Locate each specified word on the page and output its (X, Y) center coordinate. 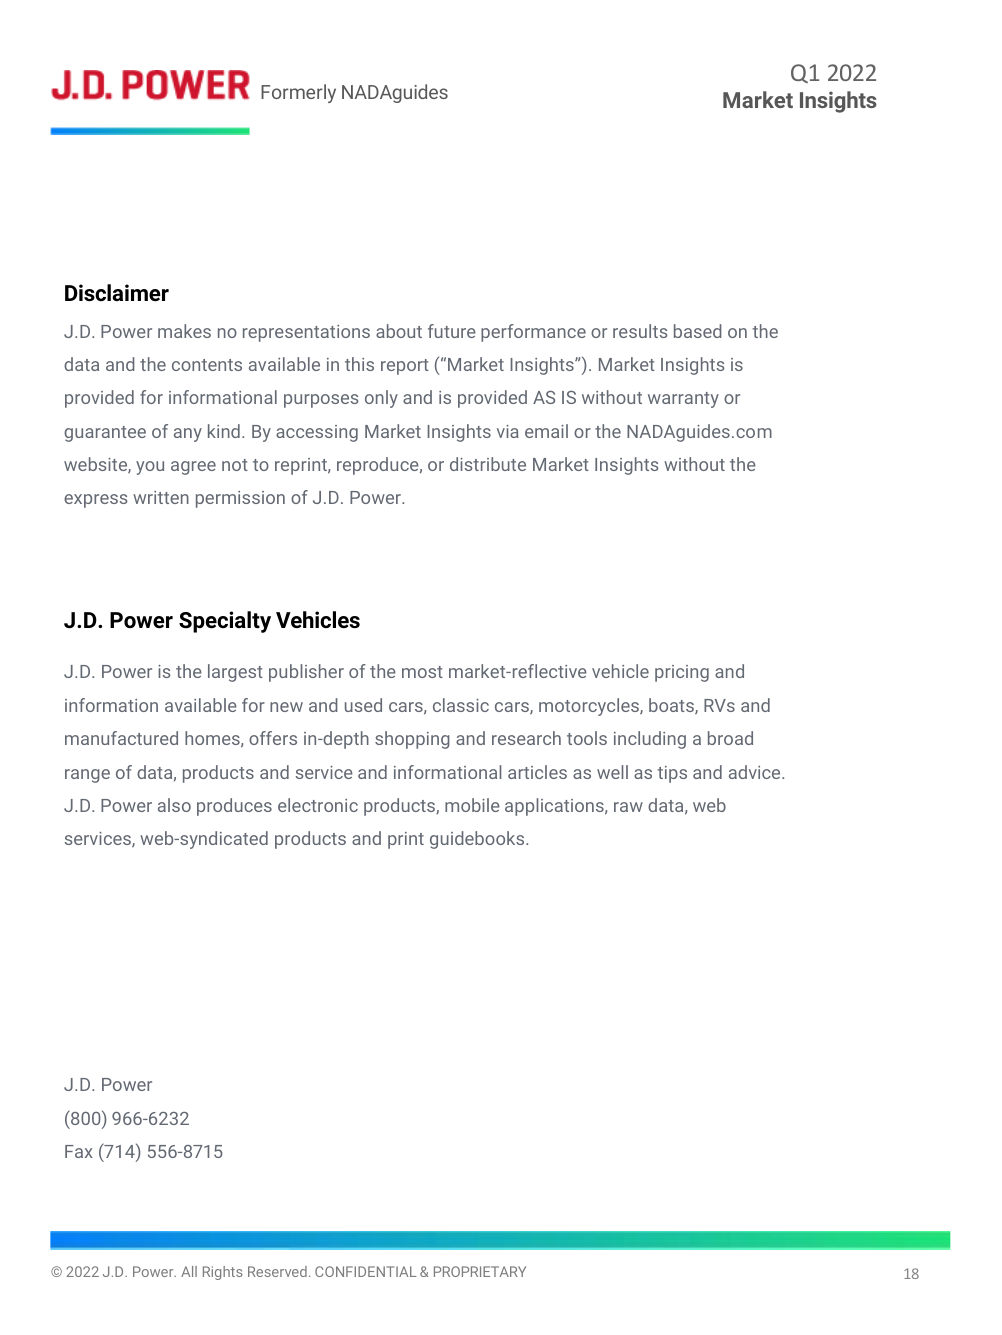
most (422, 672)
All (189, 1271)
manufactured (121, 738)
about (399, 331)
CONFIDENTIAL (366, 1271)
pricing (682, 673)
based (698, 331)
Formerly (298, 93)
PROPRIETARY (480, 1271)
